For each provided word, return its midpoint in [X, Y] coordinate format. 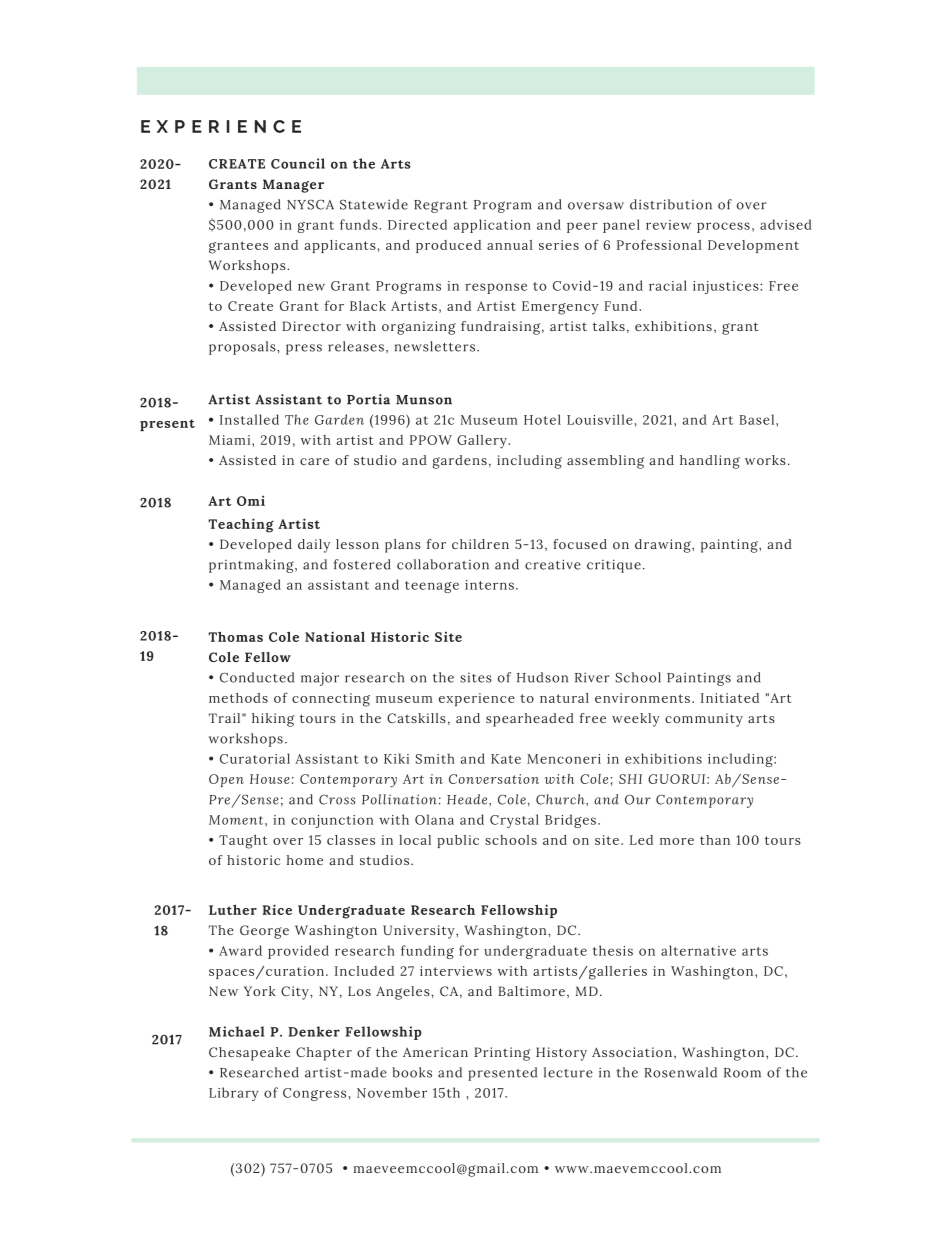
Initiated [730, 698]
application [492, 226]
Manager [293, 186]
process [723, 227]
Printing [502, 1054]
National [335, 636]
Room [742, 1073]
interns [489, 585]
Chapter [324, 1054]
